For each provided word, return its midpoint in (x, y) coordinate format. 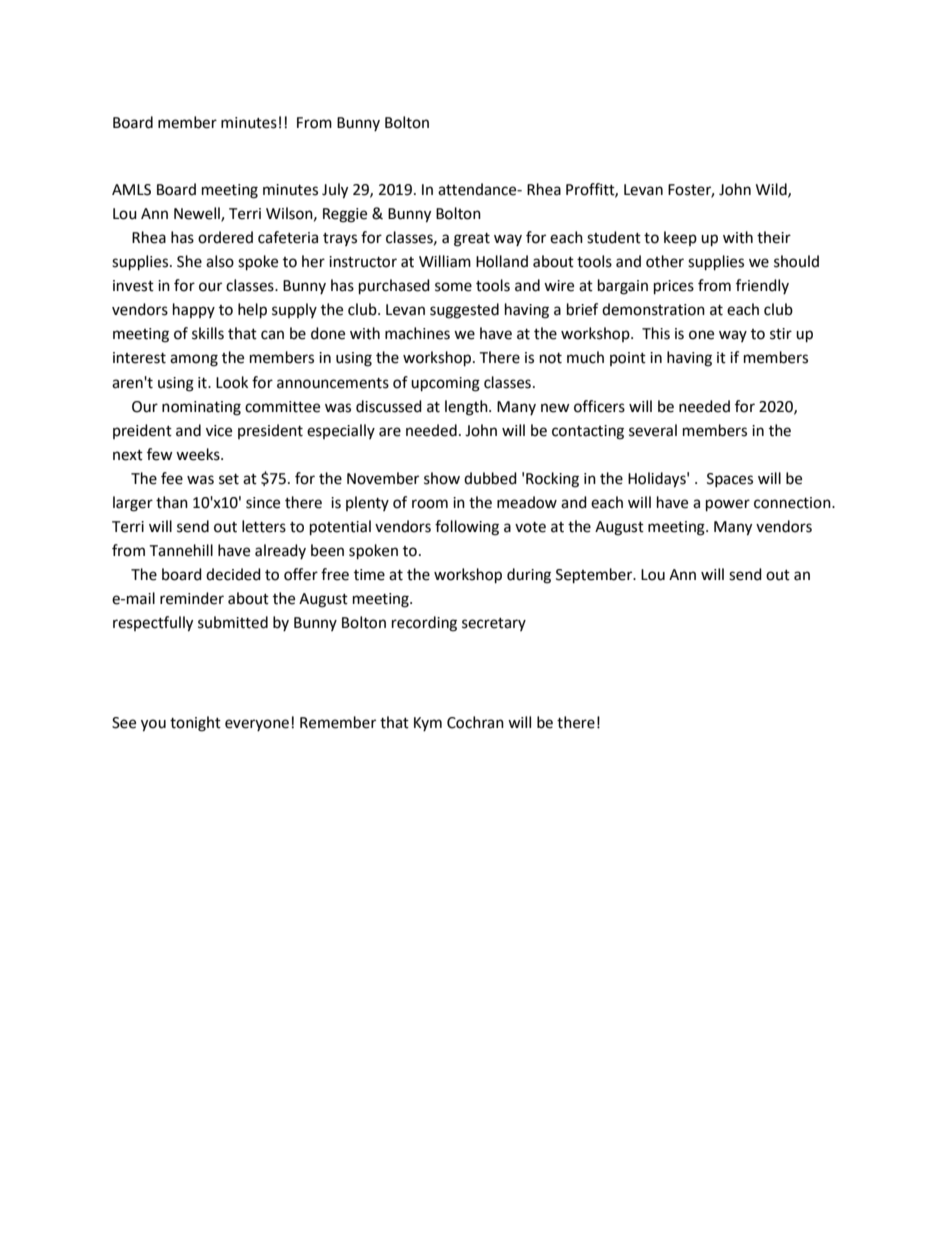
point (628, 359)
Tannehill (181, 550)
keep (680, 238)
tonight (195, 724)
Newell (198, 214)
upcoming (445, 384)
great (472, 240)
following (467, 528)
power (728, 505)
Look (232, 382)
